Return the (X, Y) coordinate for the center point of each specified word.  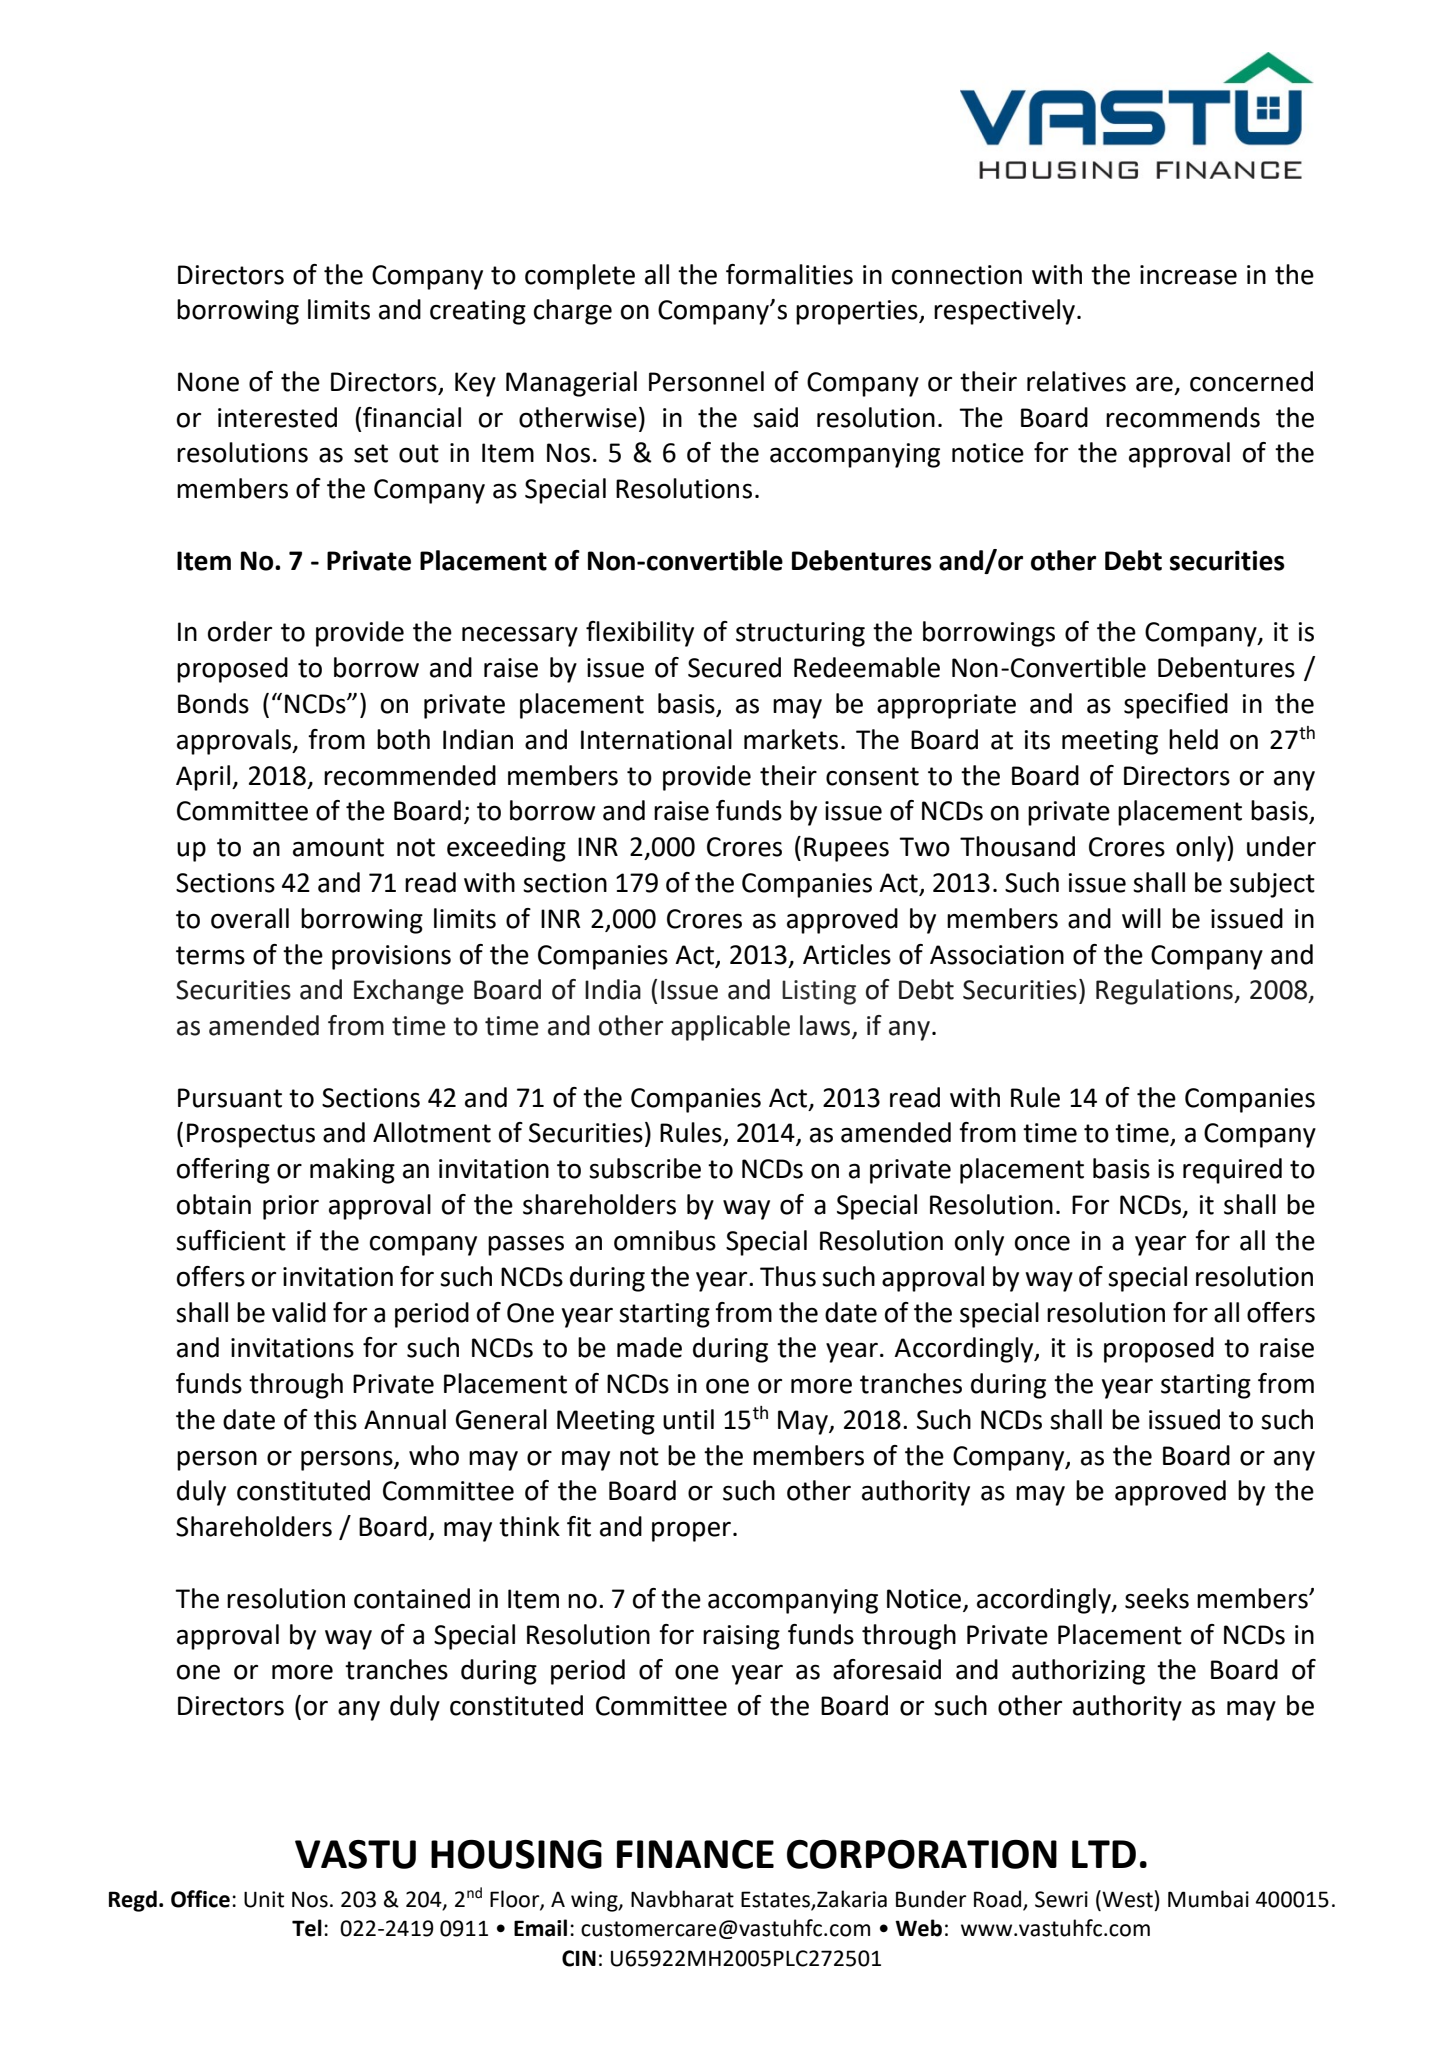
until (688, 1419)
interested (277, 417)
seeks (1157, 1598)
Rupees (846, 849)
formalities (789, 274)
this (335, 1419)
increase (1188, 275)
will (1141, 918)
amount (338, 847)
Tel (307, 1928)
